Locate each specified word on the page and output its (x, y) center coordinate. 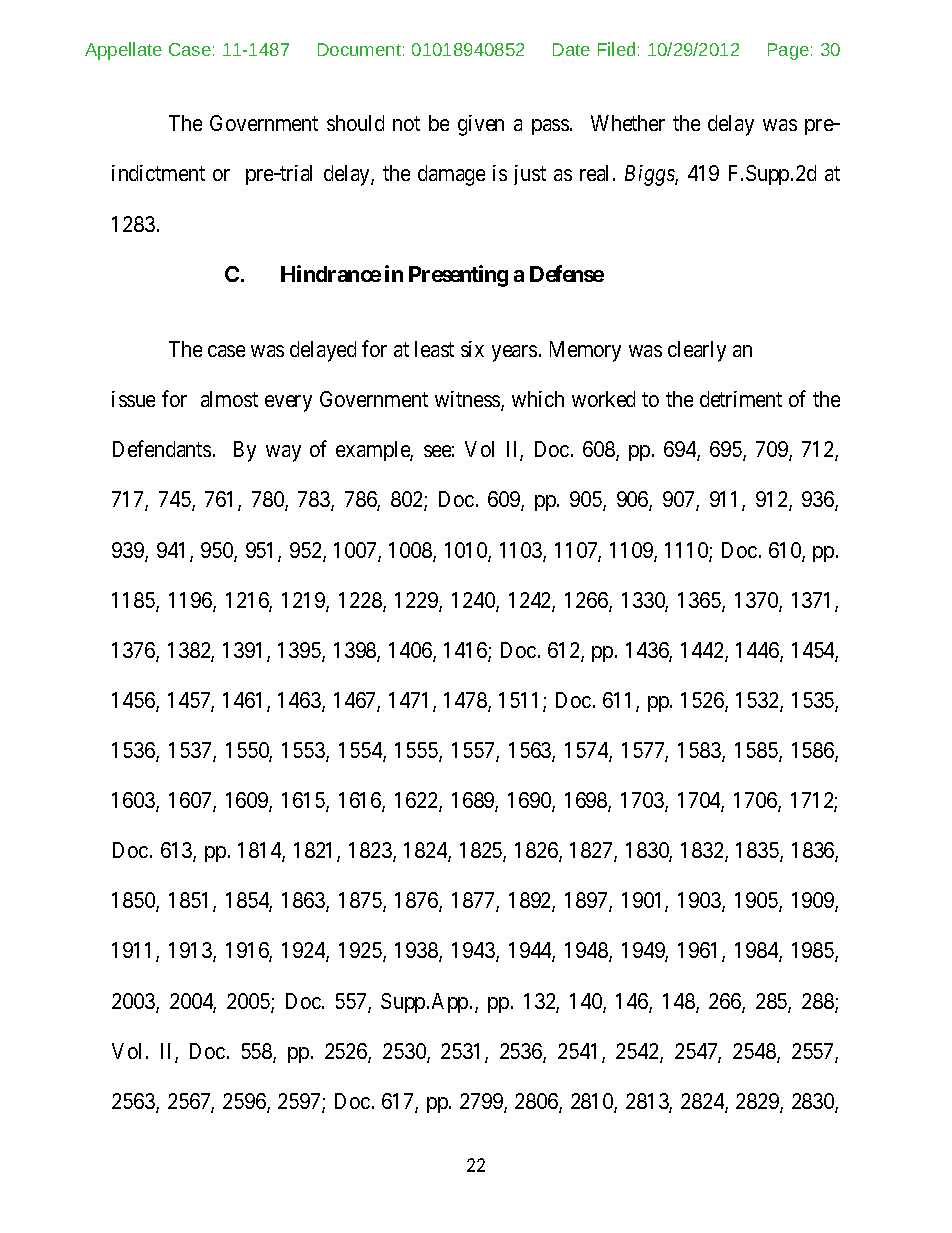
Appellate (123, 51)
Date (571, 49)
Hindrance (331, 273)
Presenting (458, 276)
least (434, 349)
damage (451, 175)
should (355, 123)
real (597, 173)
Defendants (162, 448)
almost (229, 399)
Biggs (650, 175)
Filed (616, 49)
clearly (697, 351)
